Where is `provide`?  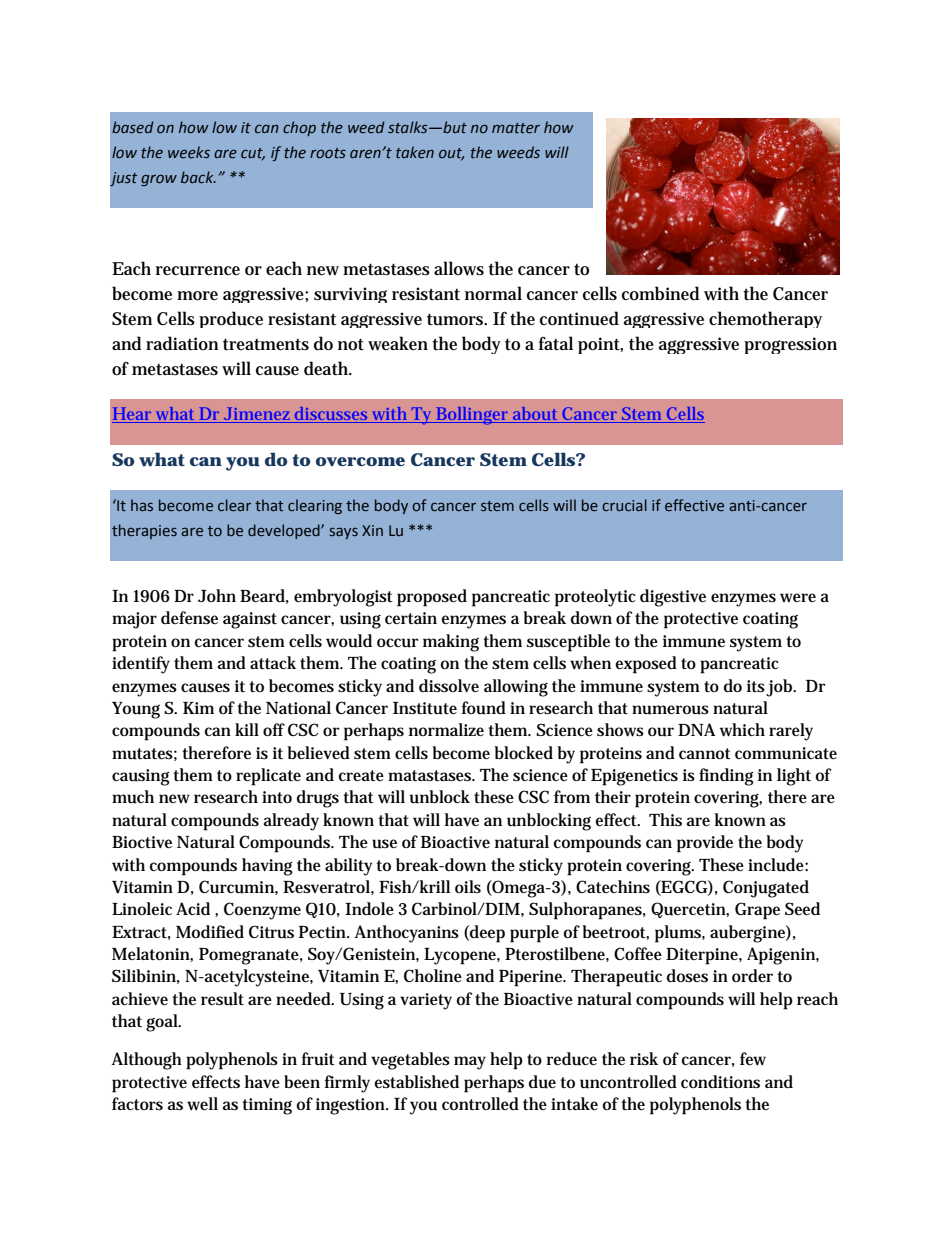
provide is located at coordinates (705, 844).
